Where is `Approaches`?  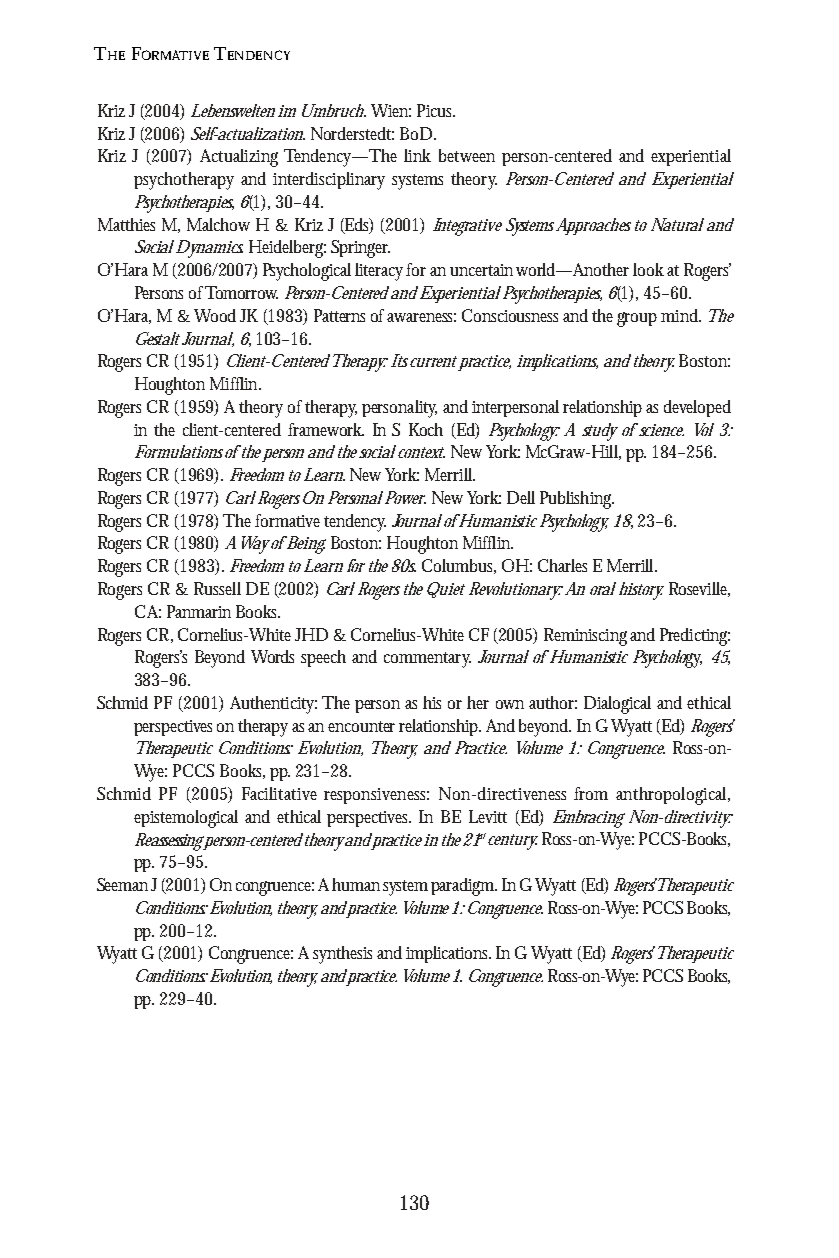 Approaches is located at coordinates (593, 226).
